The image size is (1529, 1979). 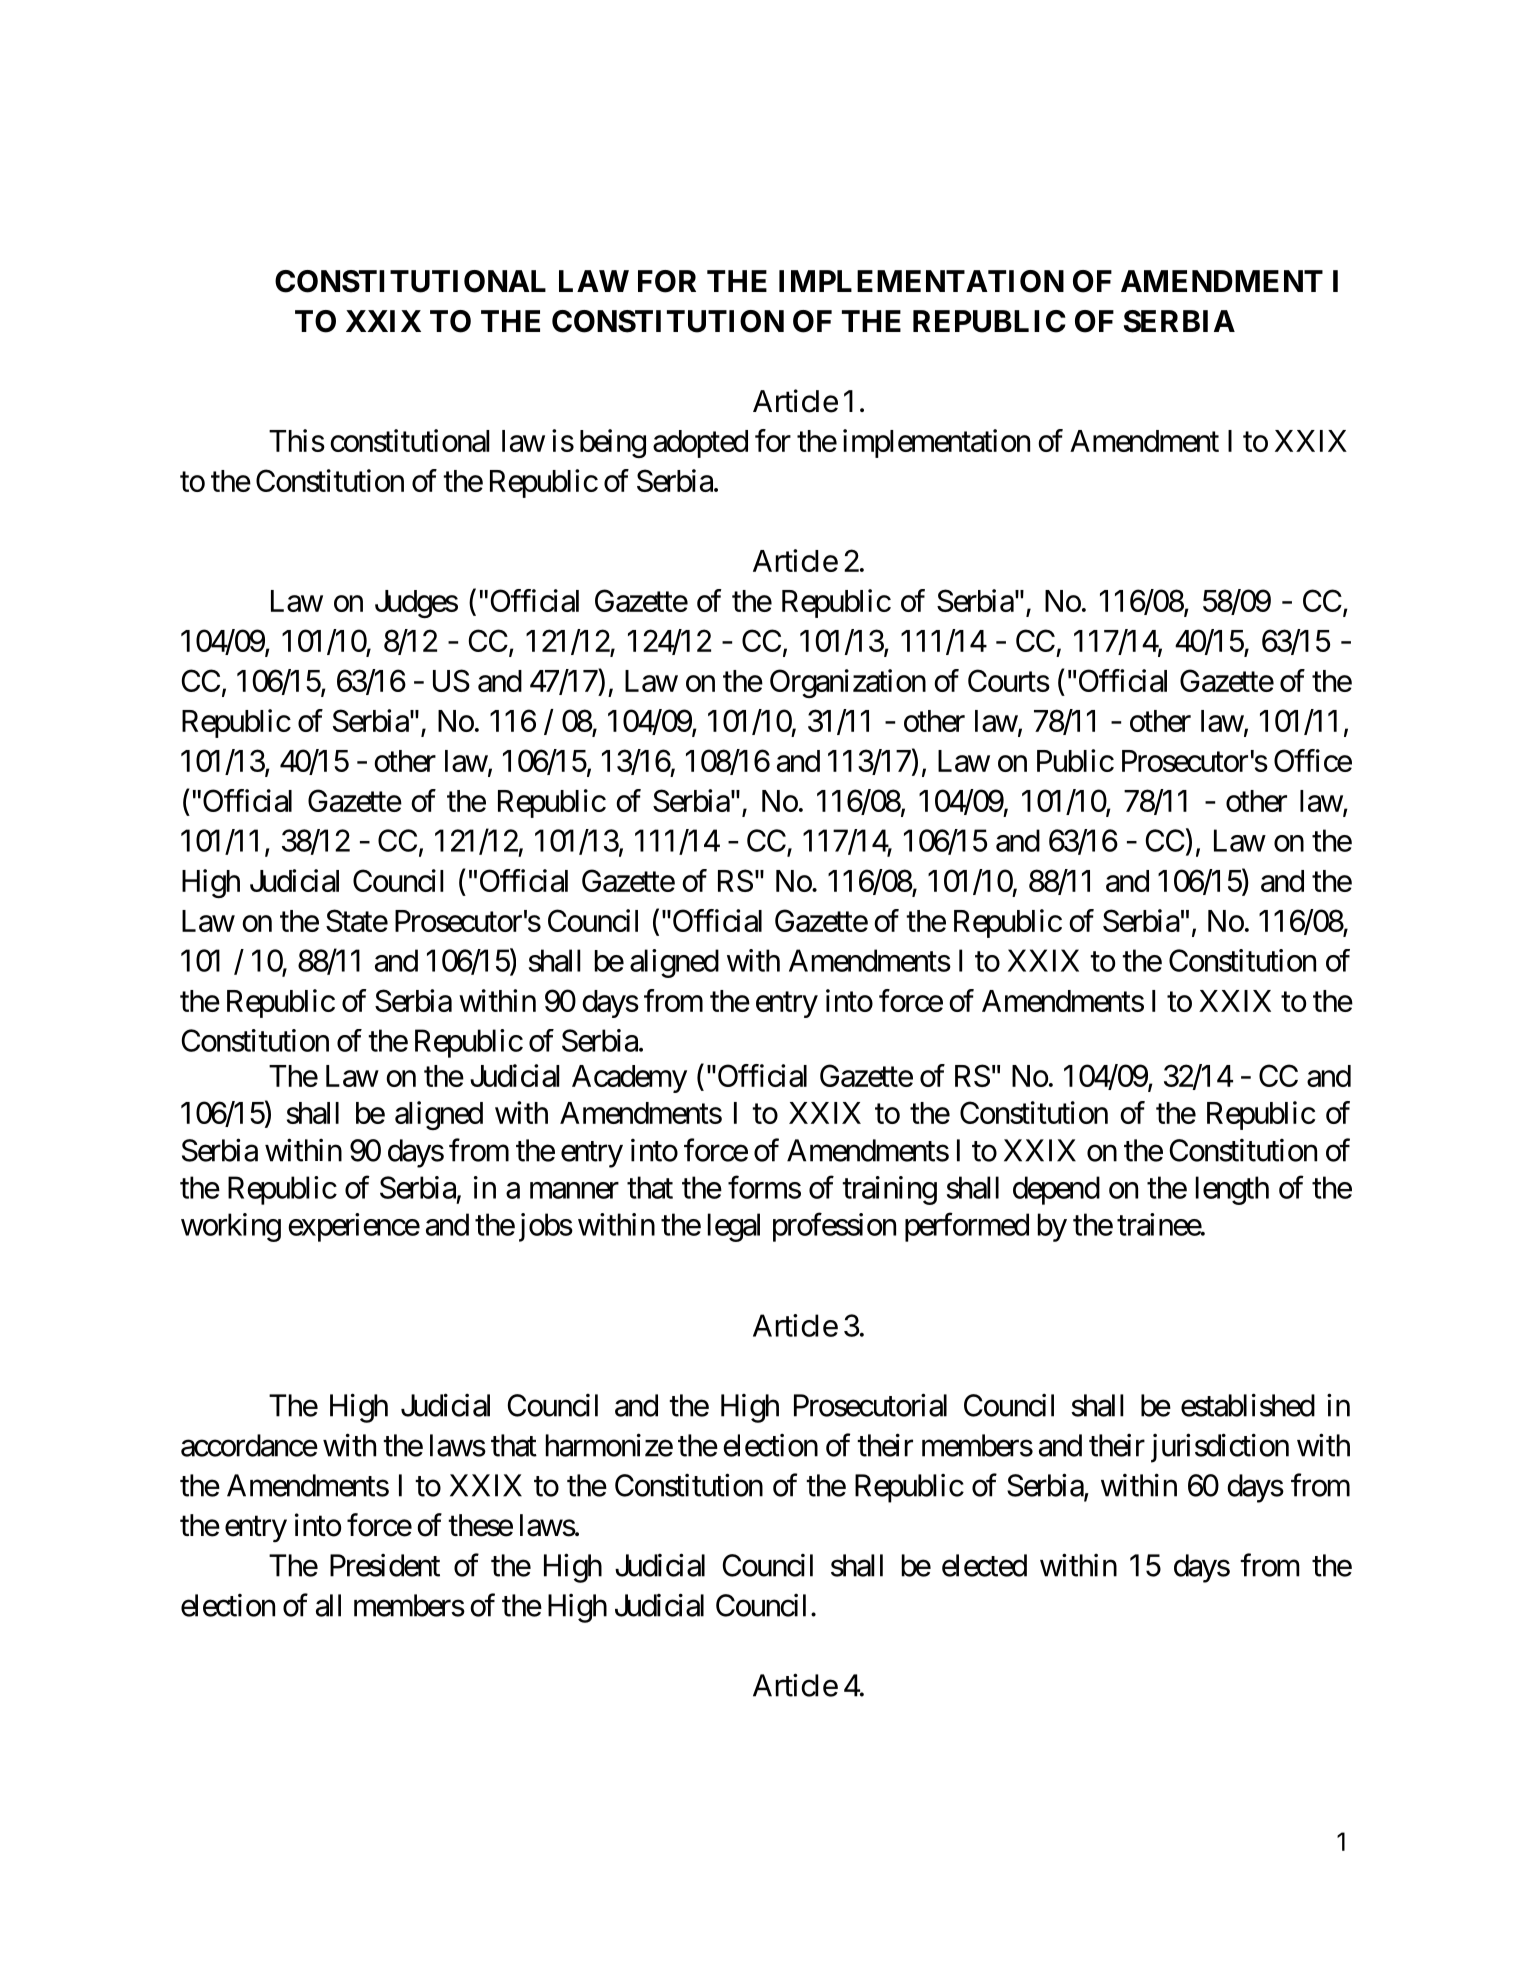 I want to click on length, so click(x=1232, y=1190).
